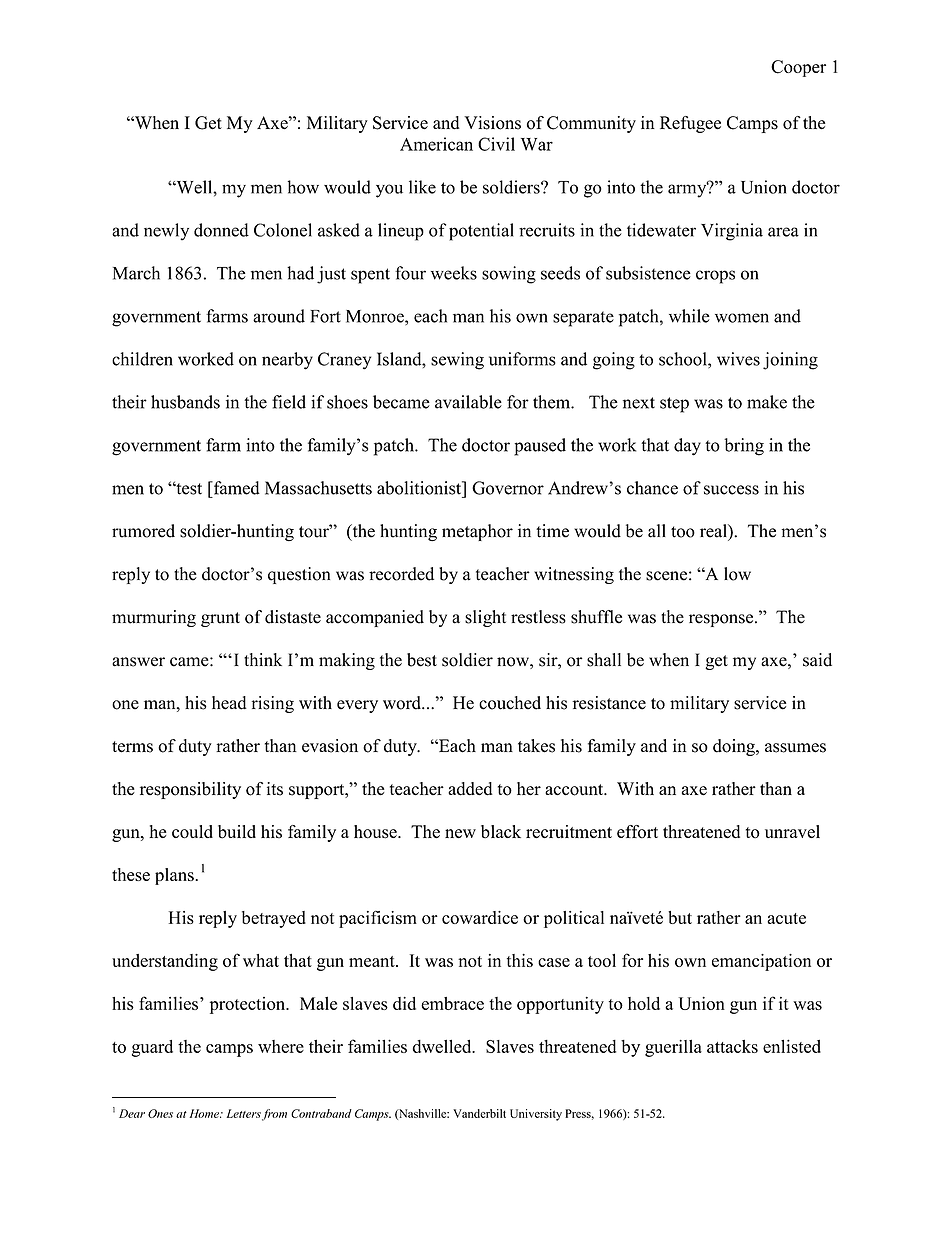  What do you see at coordinates (220, 619) in the document?
I see `grunt` at bounding box center [220, 619].
